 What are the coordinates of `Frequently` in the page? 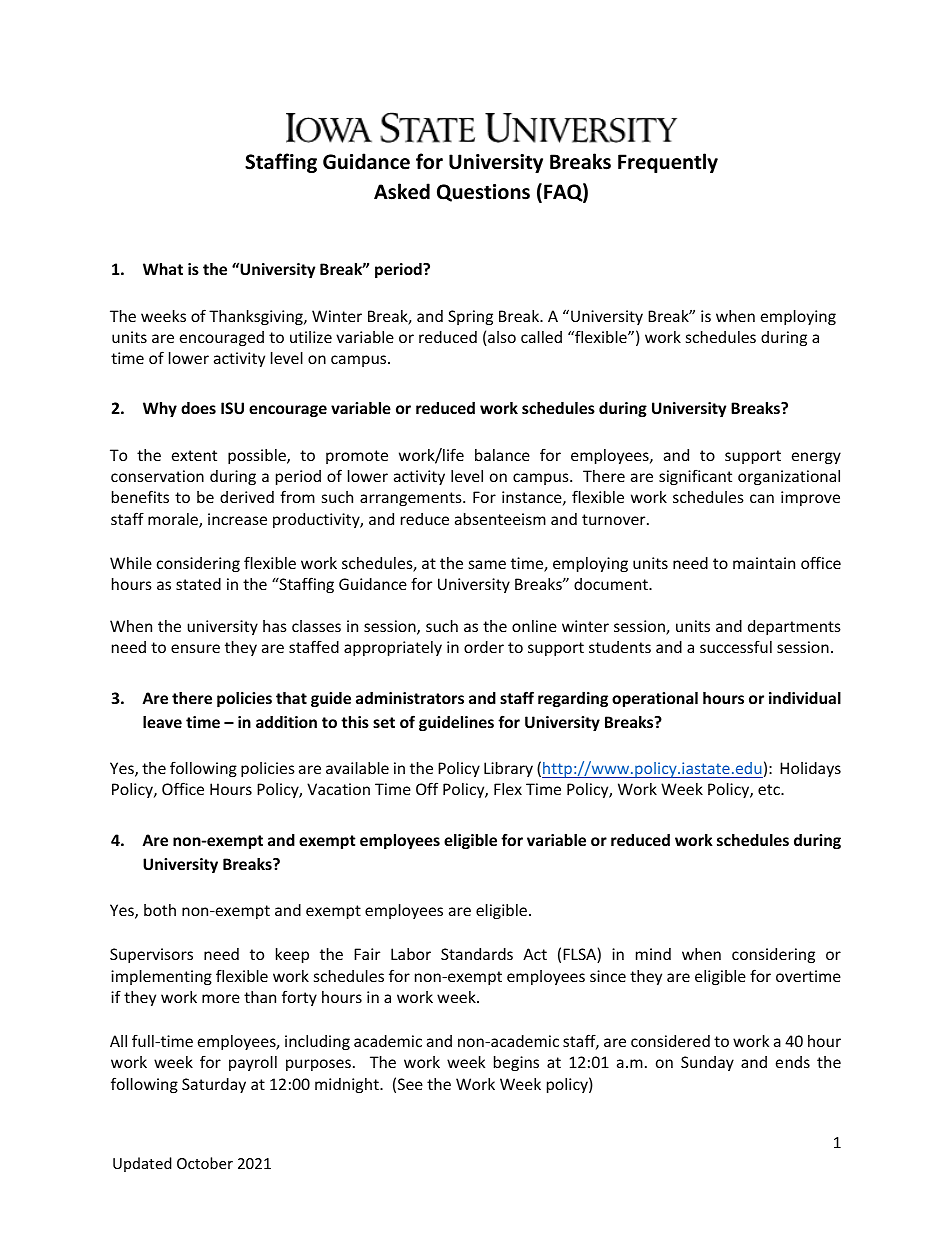 It's located at (668, 163).
